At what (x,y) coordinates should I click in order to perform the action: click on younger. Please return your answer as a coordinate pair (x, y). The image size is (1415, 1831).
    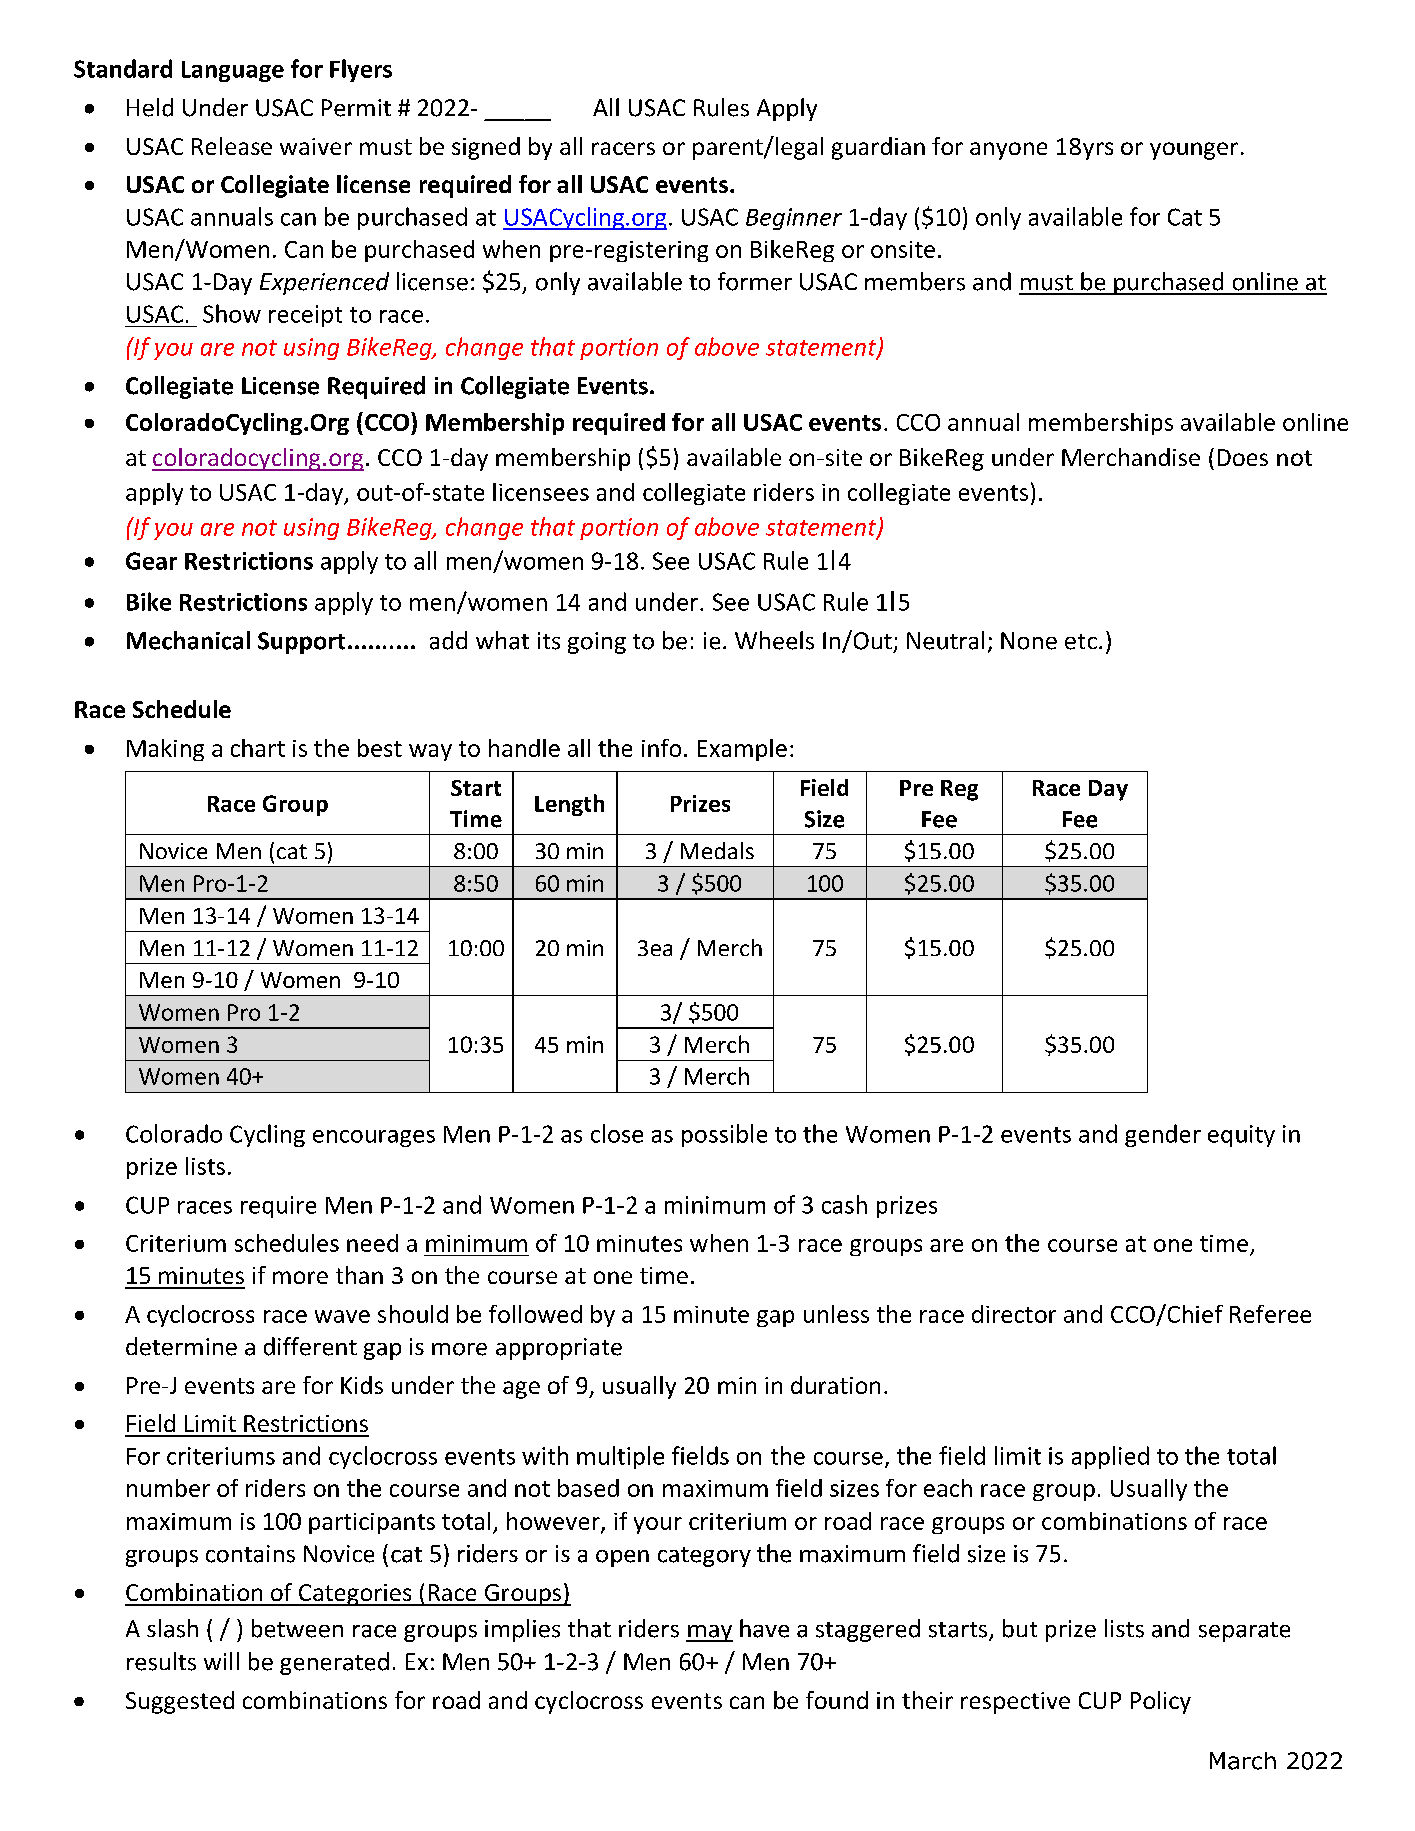
    Looking at the image, I should click on (1194, 151).
